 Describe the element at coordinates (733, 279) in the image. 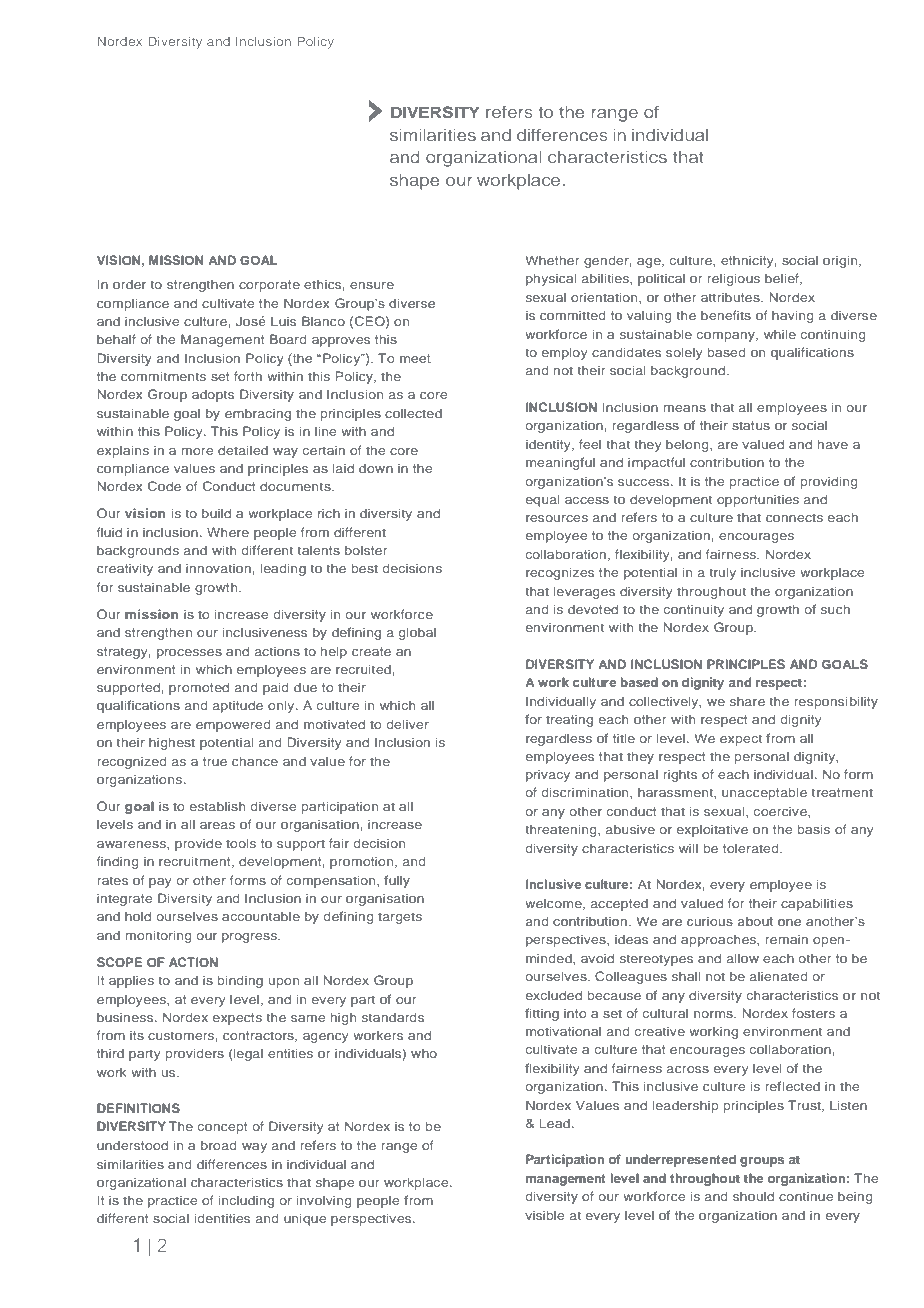

I see `religious` at that location.
